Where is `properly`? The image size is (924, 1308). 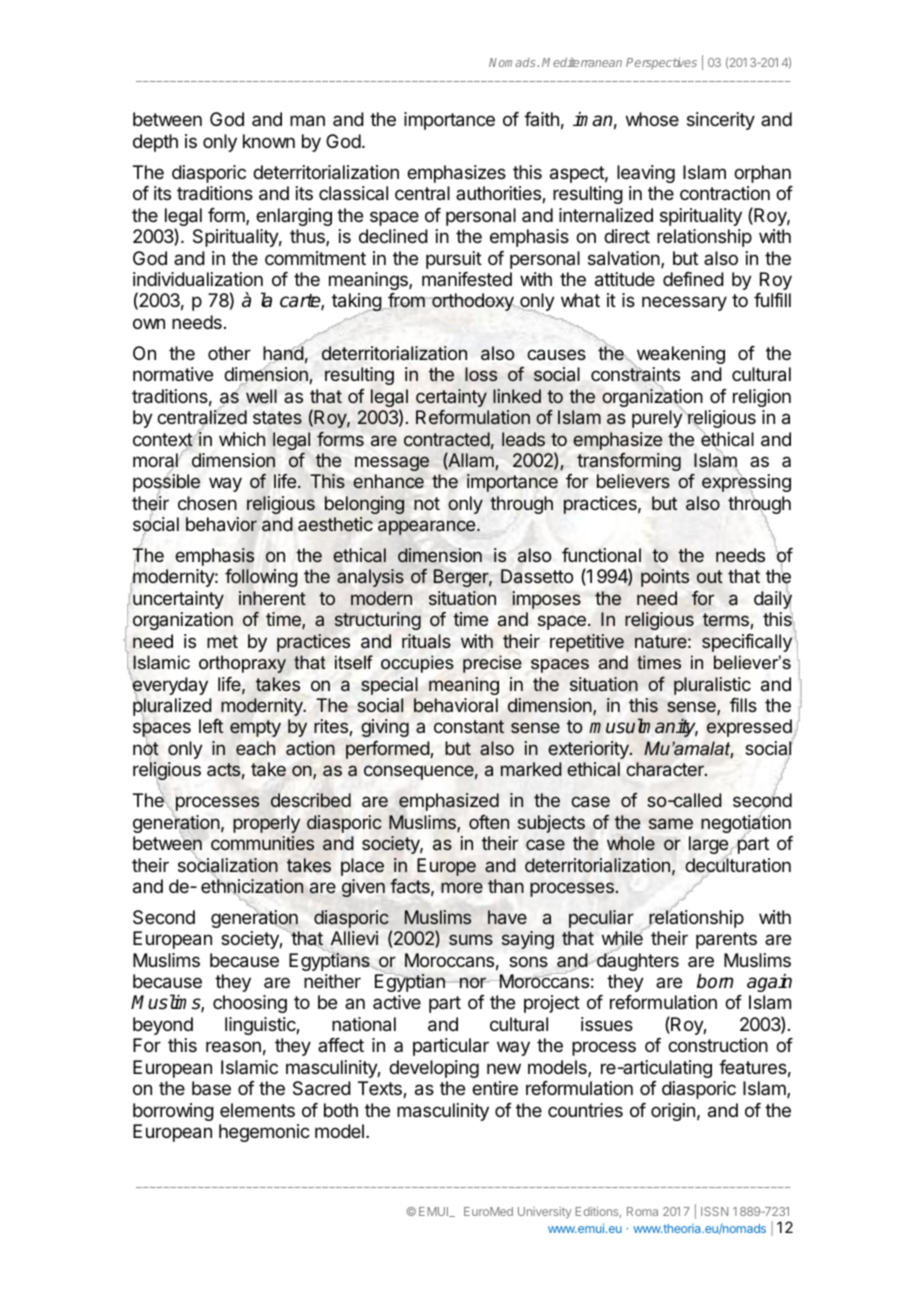 properly is located at coordinates (266, 824).
